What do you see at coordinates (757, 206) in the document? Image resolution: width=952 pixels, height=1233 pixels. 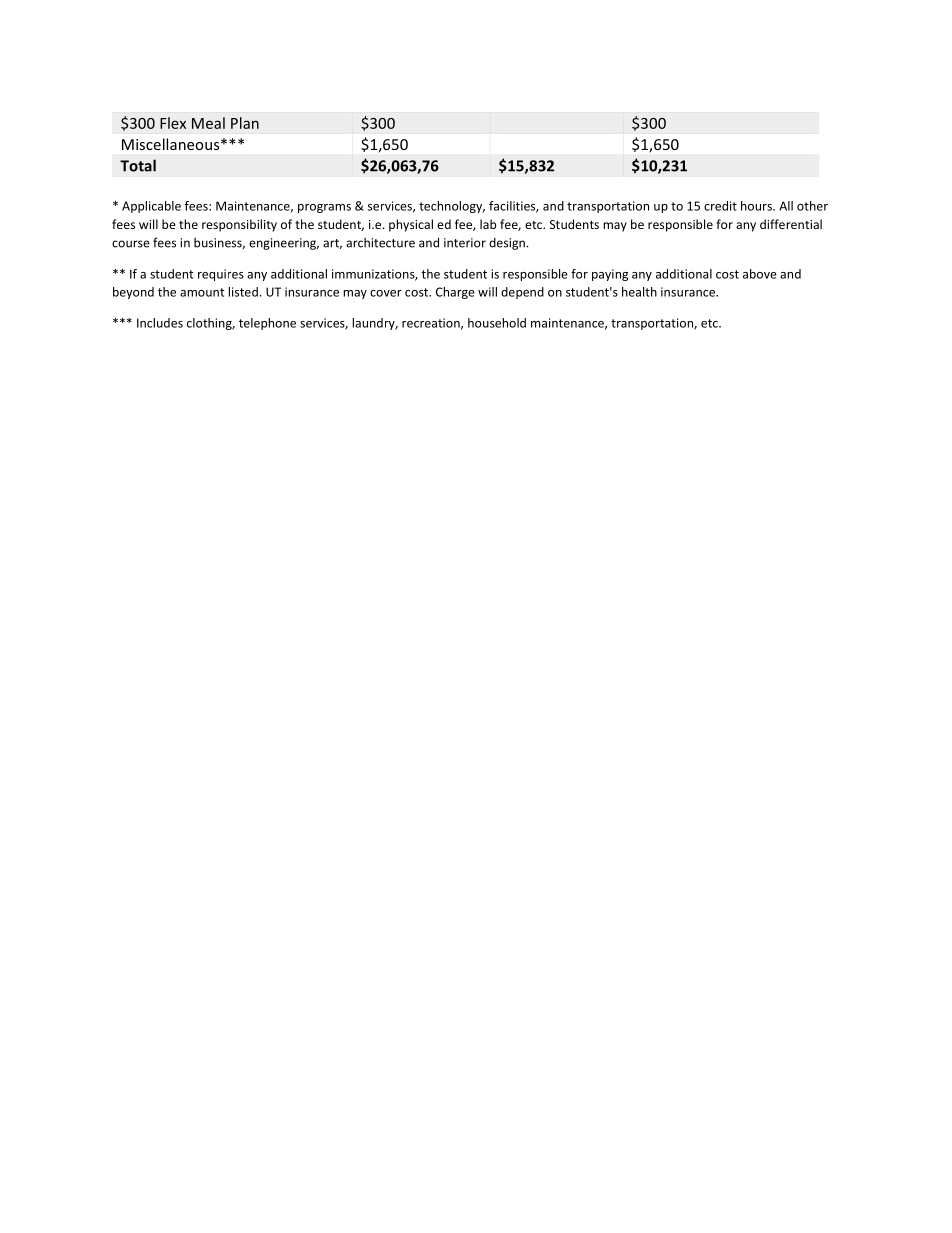 I see `hours` at bounding box center [757, 206].
